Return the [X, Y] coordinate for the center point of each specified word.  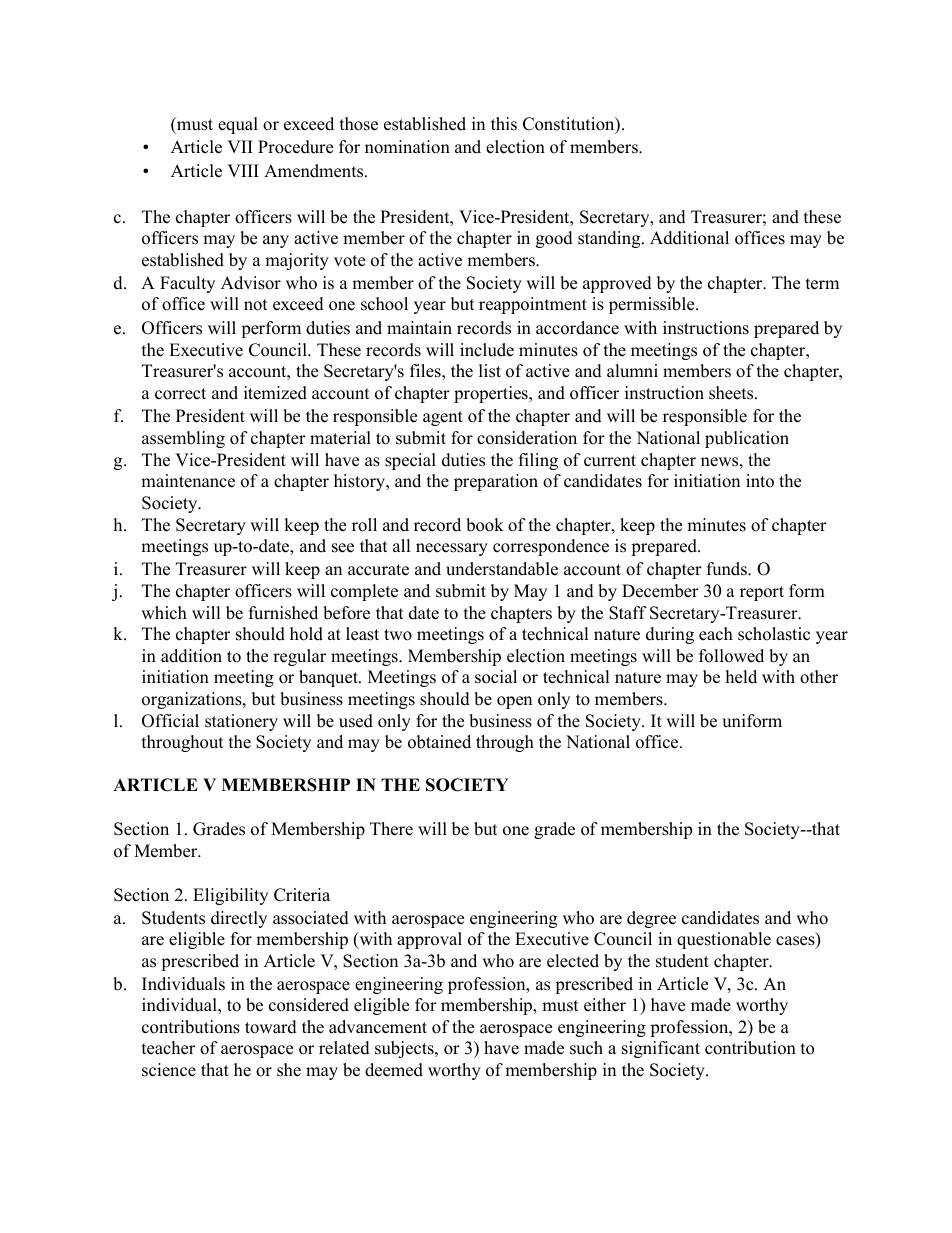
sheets [732, 393]
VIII [243, 170]
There [391, 829]
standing [610, 239]
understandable [502, 569]
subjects [405, 1049]
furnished [283, 613]
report [762, 593]
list [490, 371]
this [504, 124]
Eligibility [230, 896]
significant [661, 1049]
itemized [275, 393]
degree [651, 919]
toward [271, 1027]
